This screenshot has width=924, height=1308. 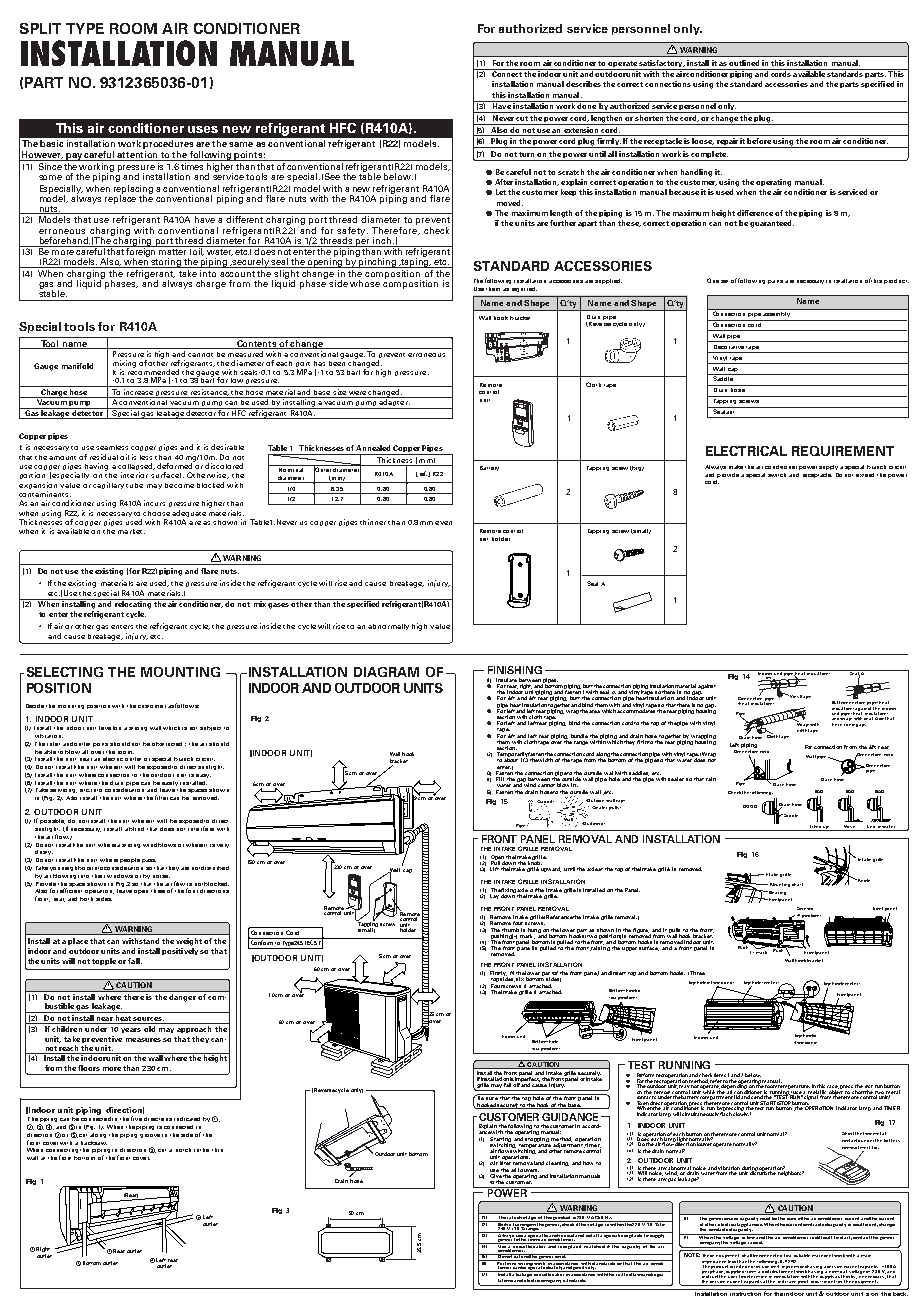 I want to click on topple, so click(x=104, y=961).
